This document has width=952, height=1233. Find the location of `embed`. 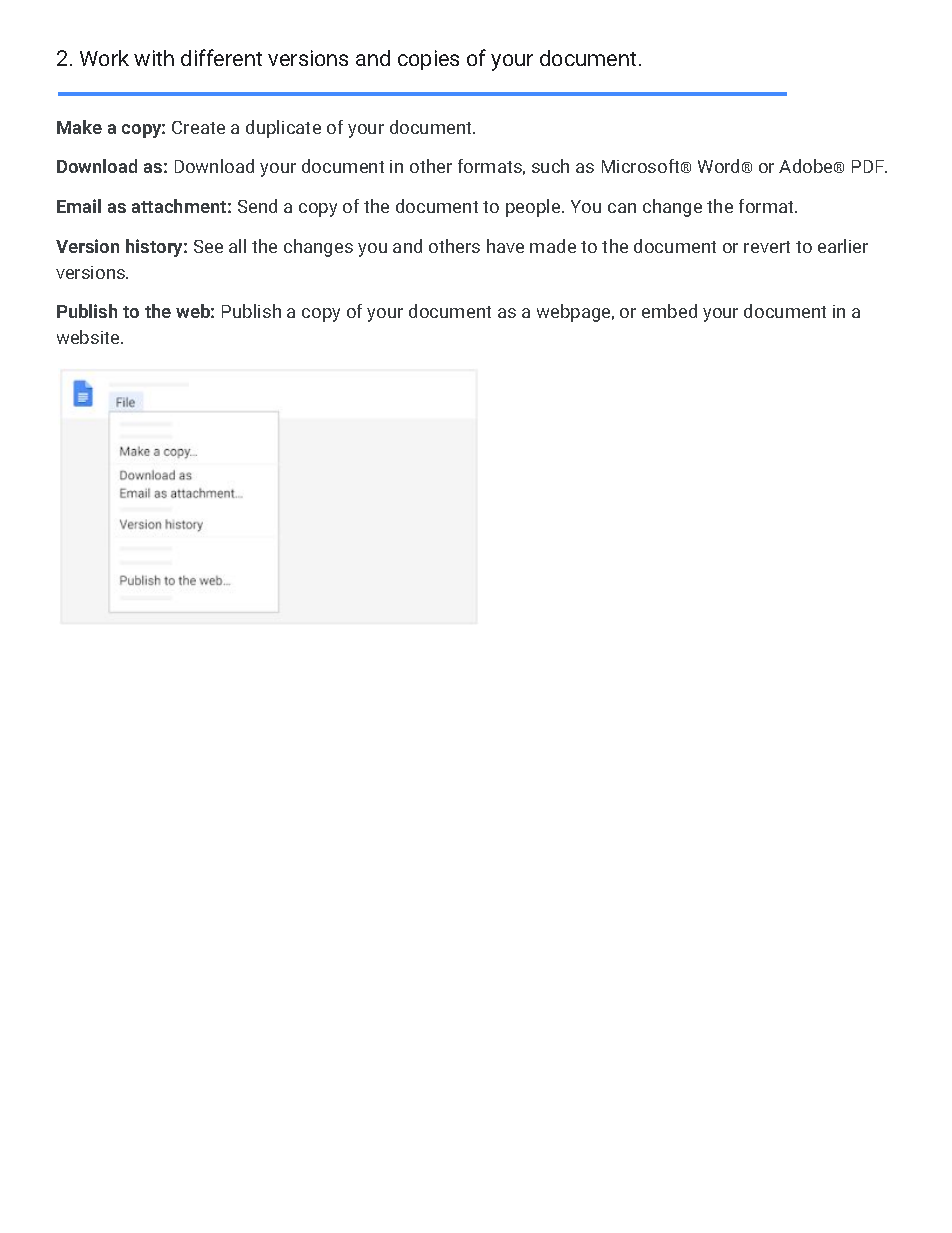

embed is located at coordinates (669, 311).
